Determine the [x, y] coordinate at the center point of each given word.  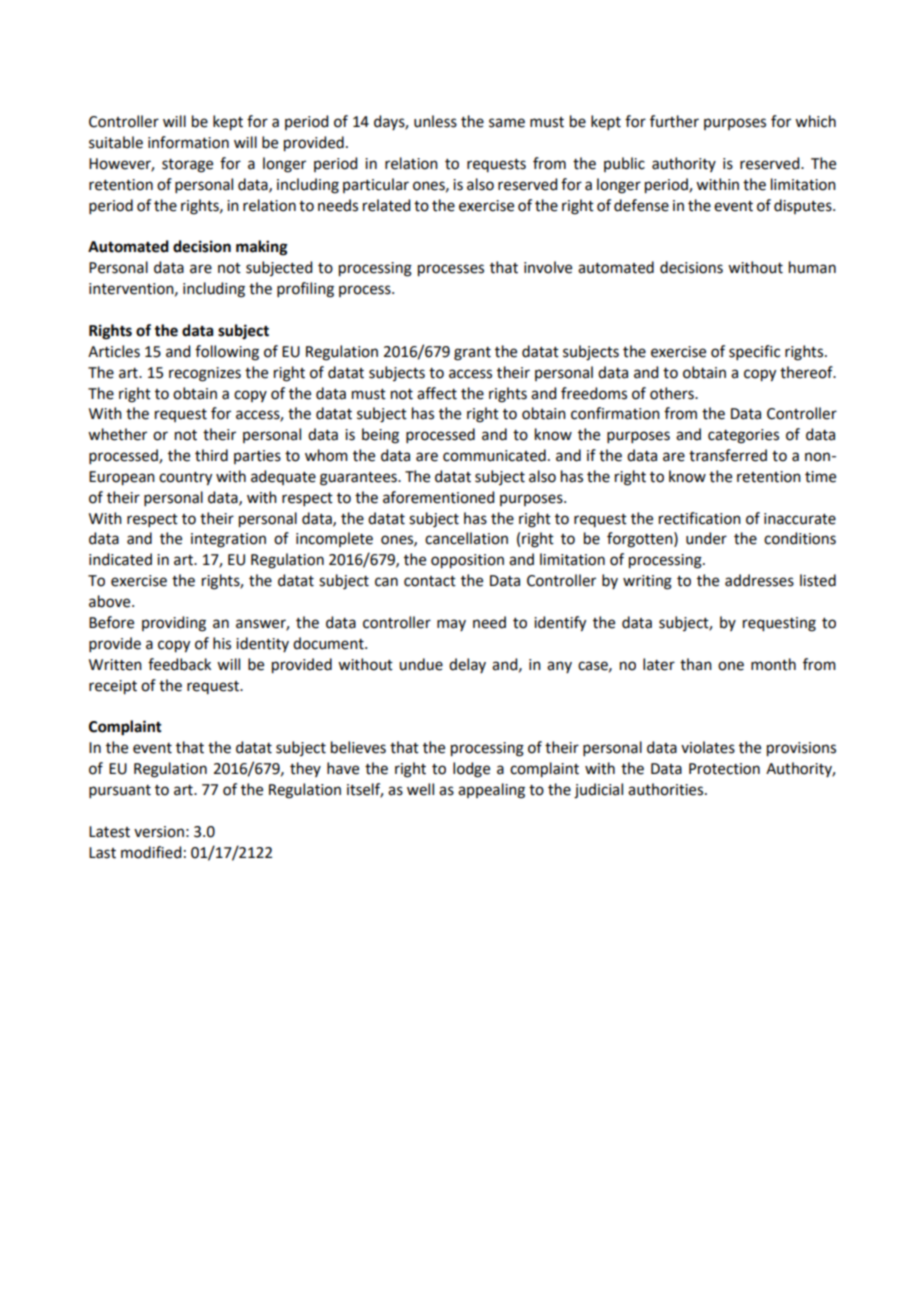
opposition [467, 561]
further [674, 121]
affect [437, 393]
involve [548, 267]
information [188, 142]
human [812, 267]
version [159, 832]
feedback [179, 664]
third [211, 455]
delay [467, 665]
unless [435, 121]
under [706, 538]
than [696, 664]
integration [228, 540]
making [262, 248]
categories [743, 436]
